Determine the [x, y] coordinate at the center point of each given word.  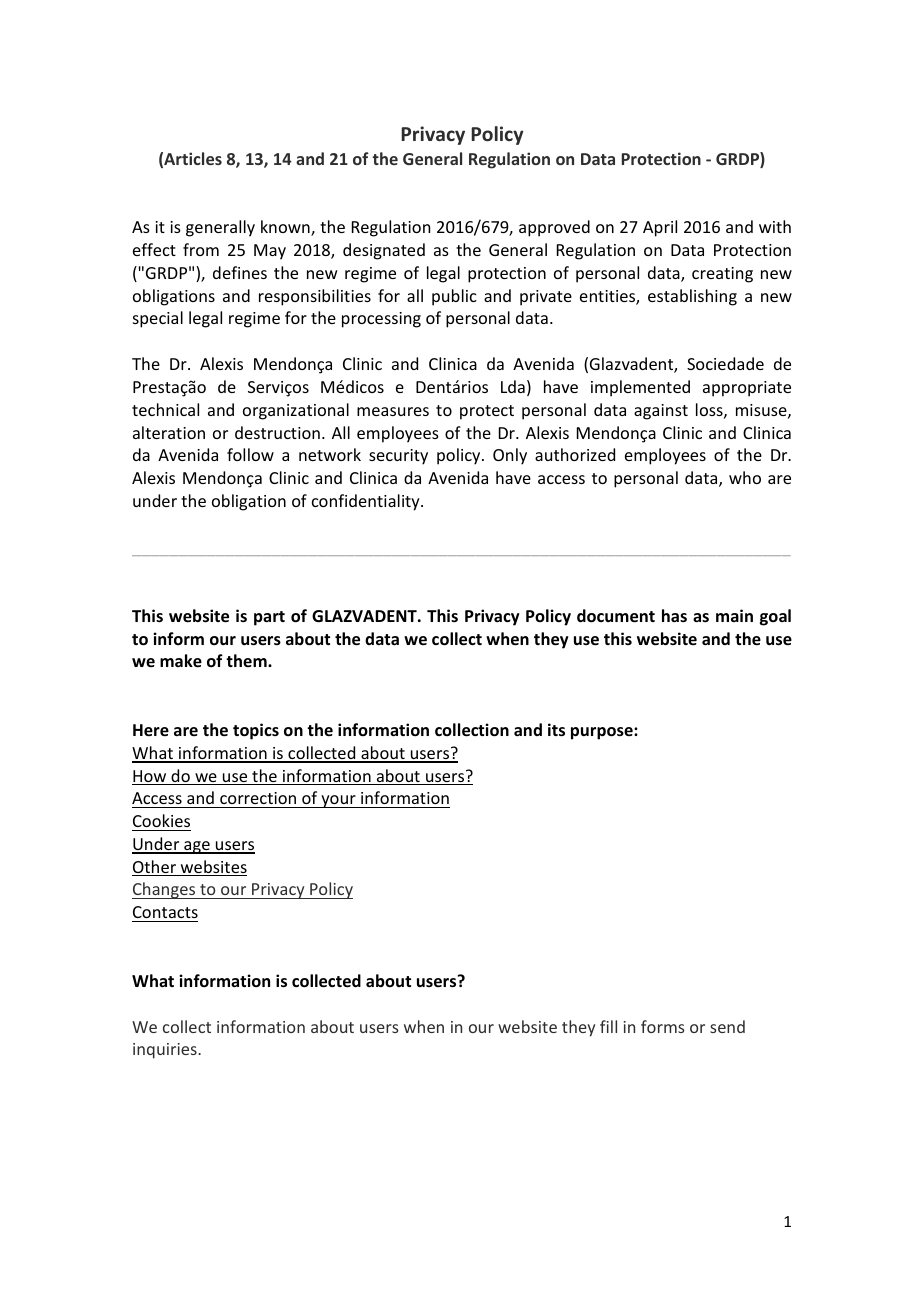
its [556, 730]
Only [510, 456]
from [201, 249]
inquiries [166, 1051]
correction [258, 798]
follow [250, 454]
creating [722, 275]
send [727, 1026]
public [454, 297]
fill [608, 1026]
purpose [603, 733]
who [745, 477]
